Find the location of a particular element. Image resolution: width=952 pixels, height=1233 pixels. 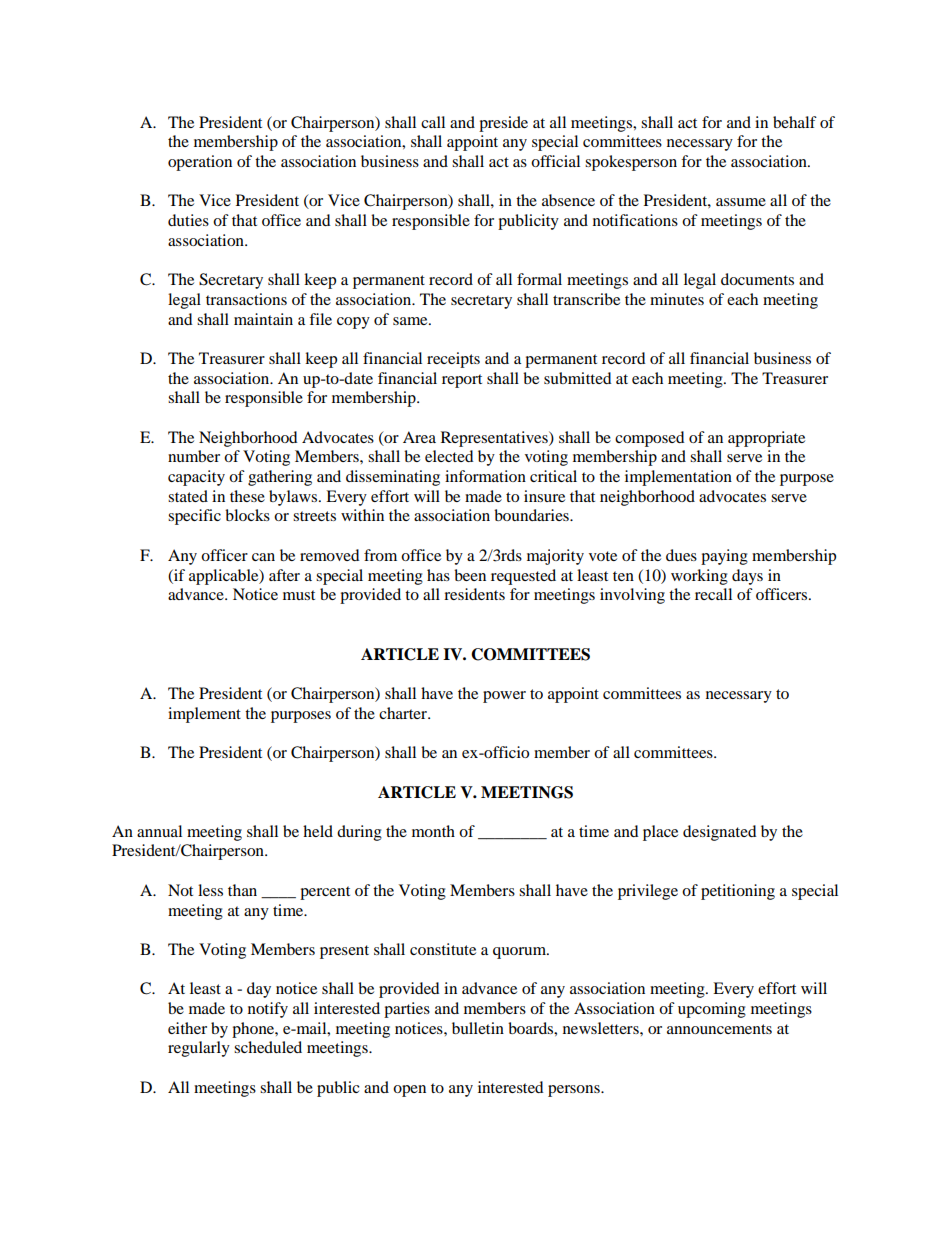

annual is located at coordinates (159, 831).
